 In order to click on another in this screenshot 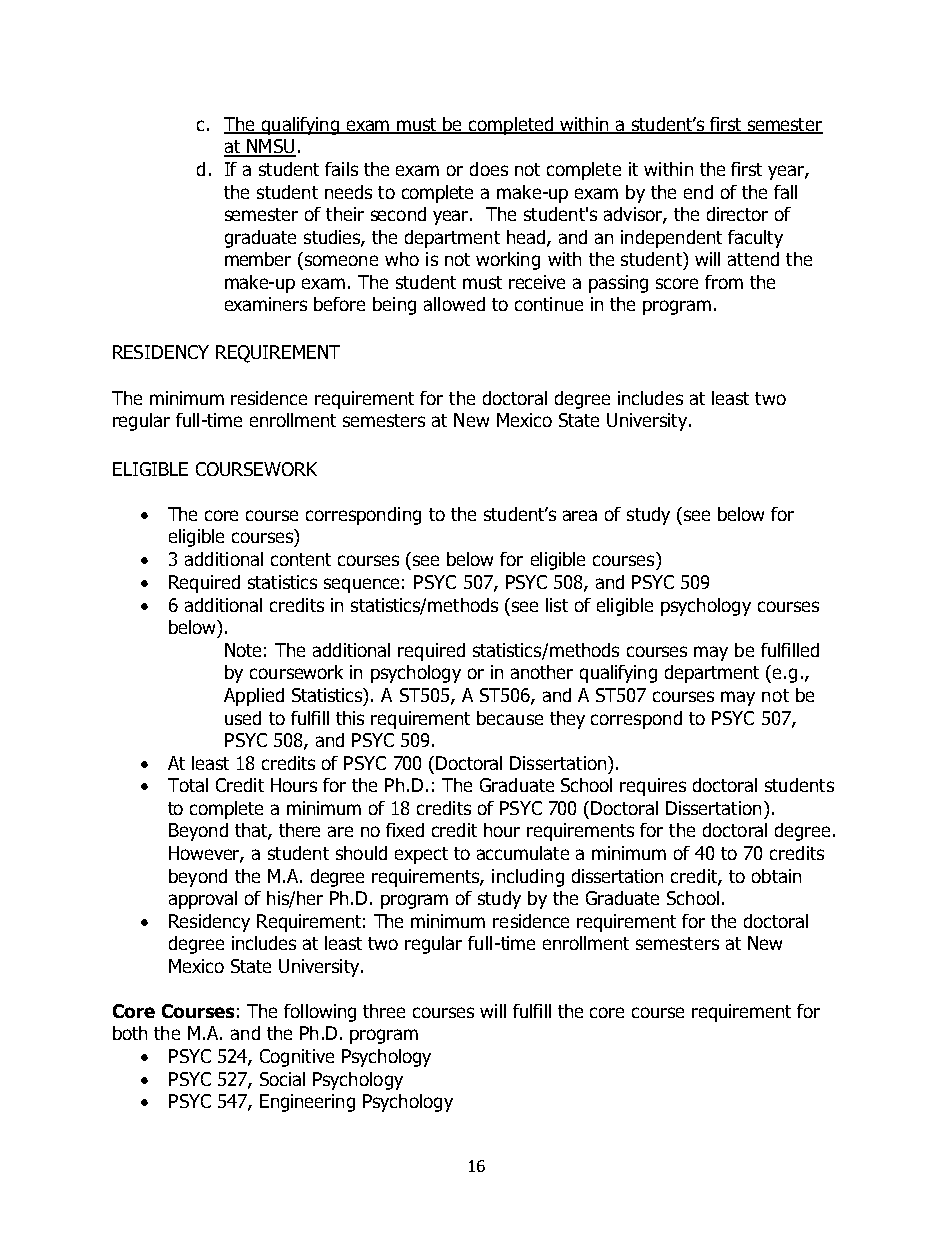, I will do `click(542, 672)`.
